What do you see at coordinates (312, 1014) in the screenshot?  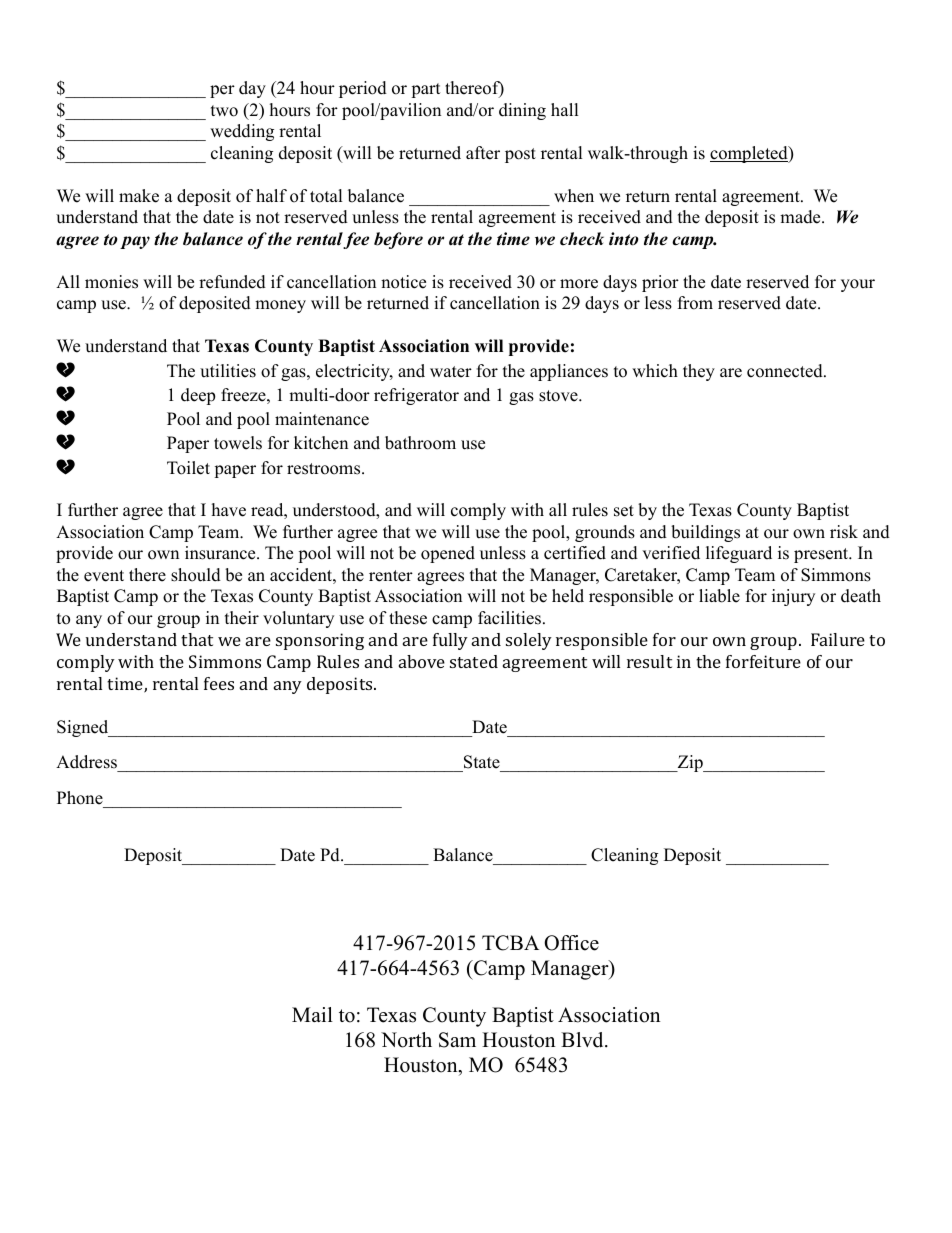 I see `Mail` at bounding box center [312, 1014].
